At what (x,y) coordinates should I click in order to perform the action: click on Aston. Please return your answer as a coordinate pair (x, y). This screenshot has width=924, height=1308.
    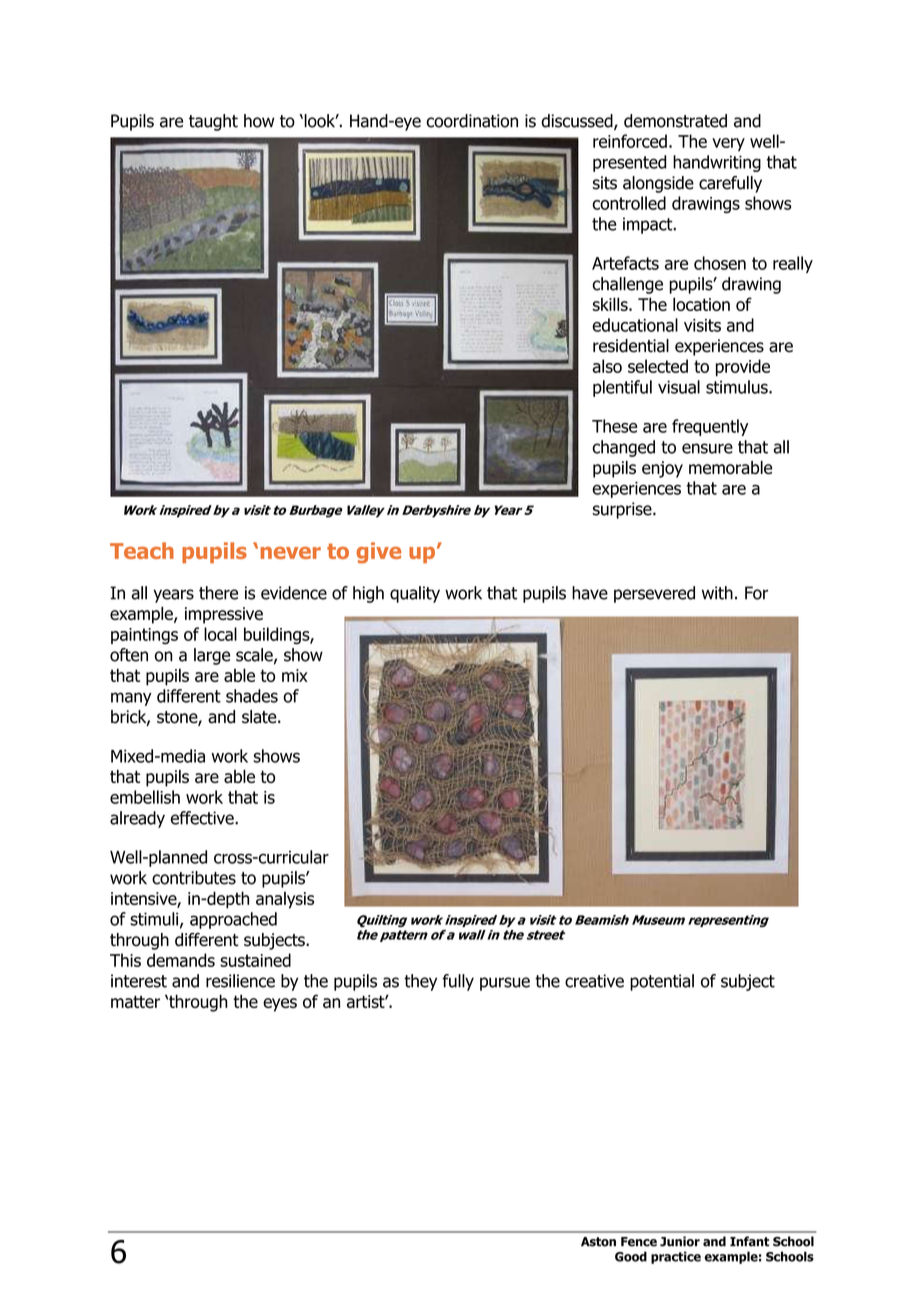
    Looking at the image, I should click on (598, 1242).
